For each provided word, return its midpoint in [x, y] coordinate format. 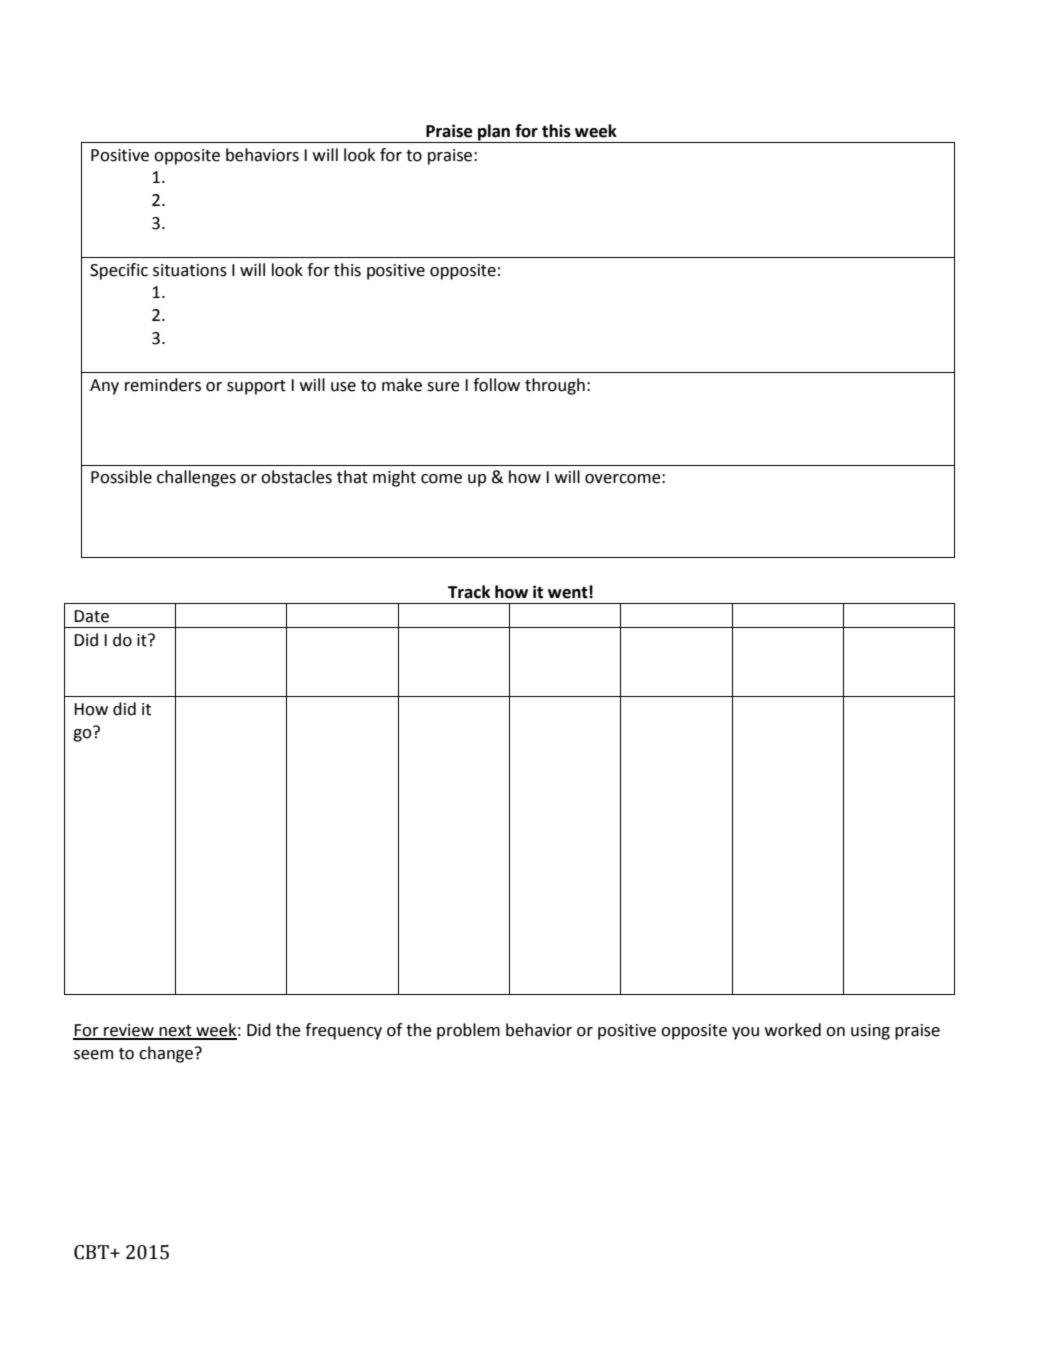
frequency [343, 1031]
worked [793, 1030]
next [175, 1032]
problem [468, 1031]
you [745, 1033]
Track [469, 592]
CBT [92, 1252]
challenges [196, 478]
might [394, 478]
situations [190, 270]
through [555, 386]
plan [494, 133]
